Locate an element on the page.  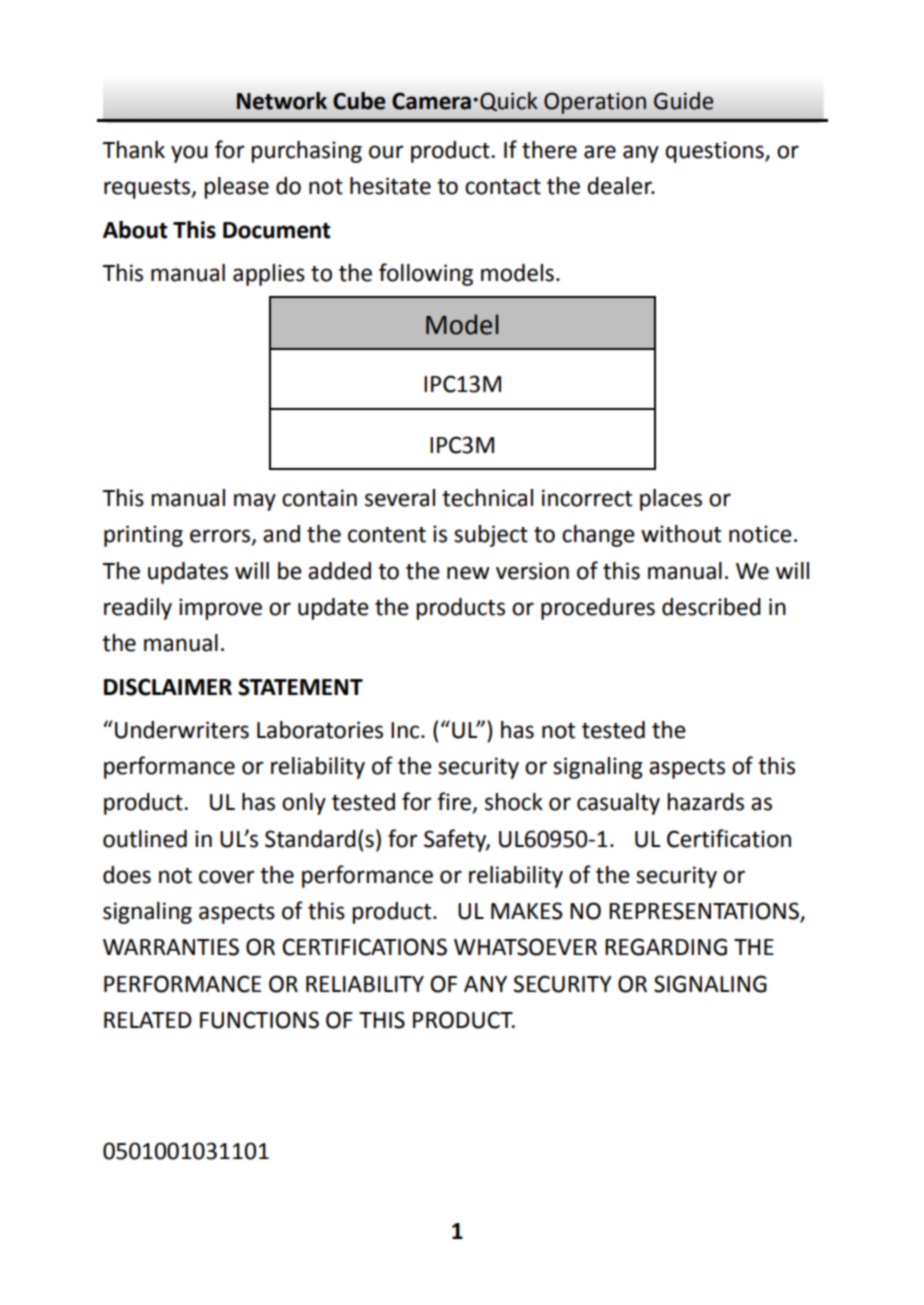
Underwriters is located at coordinates (182, 730).
